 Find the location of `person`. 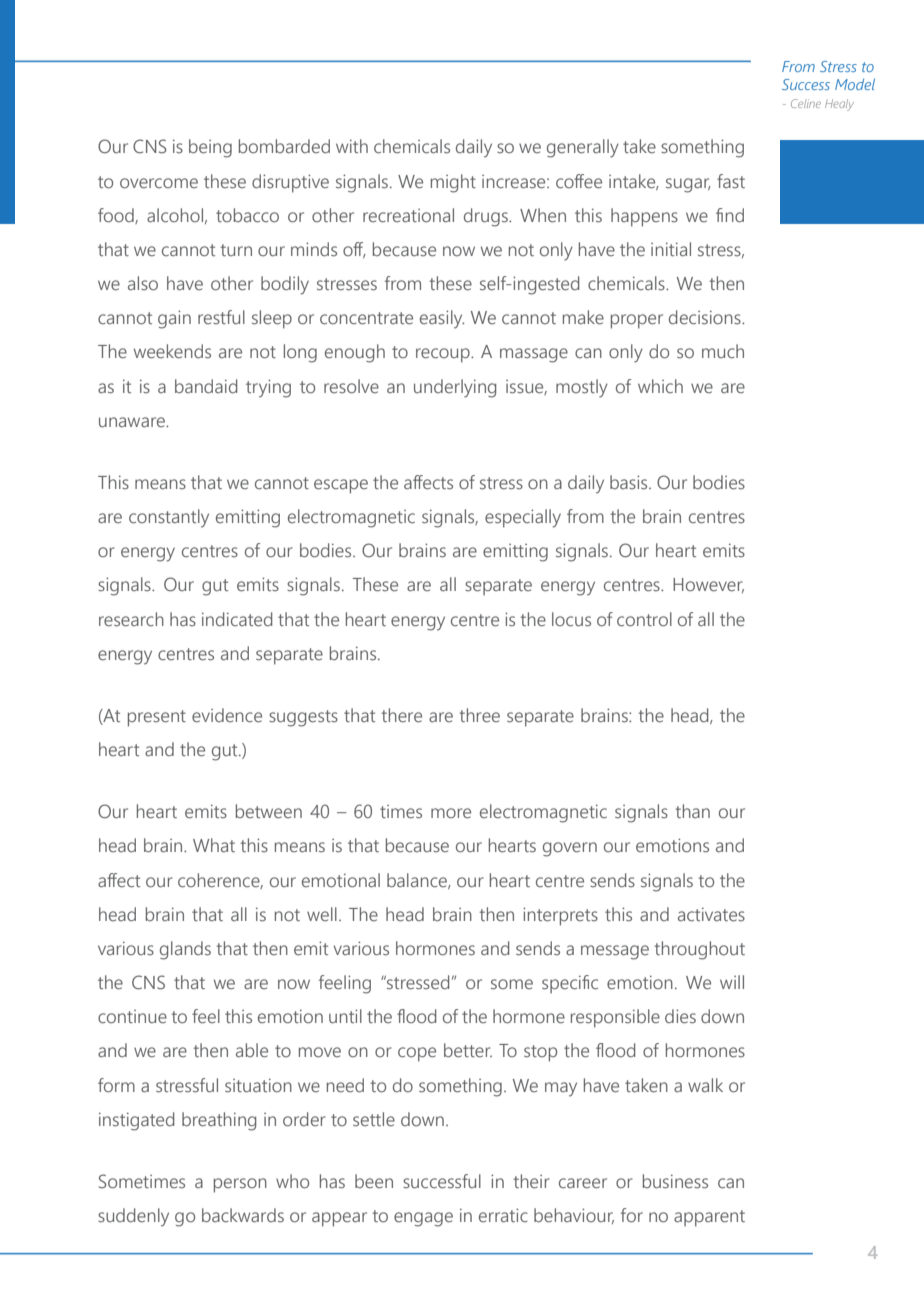

person is located at coordinates (240, 1185).
